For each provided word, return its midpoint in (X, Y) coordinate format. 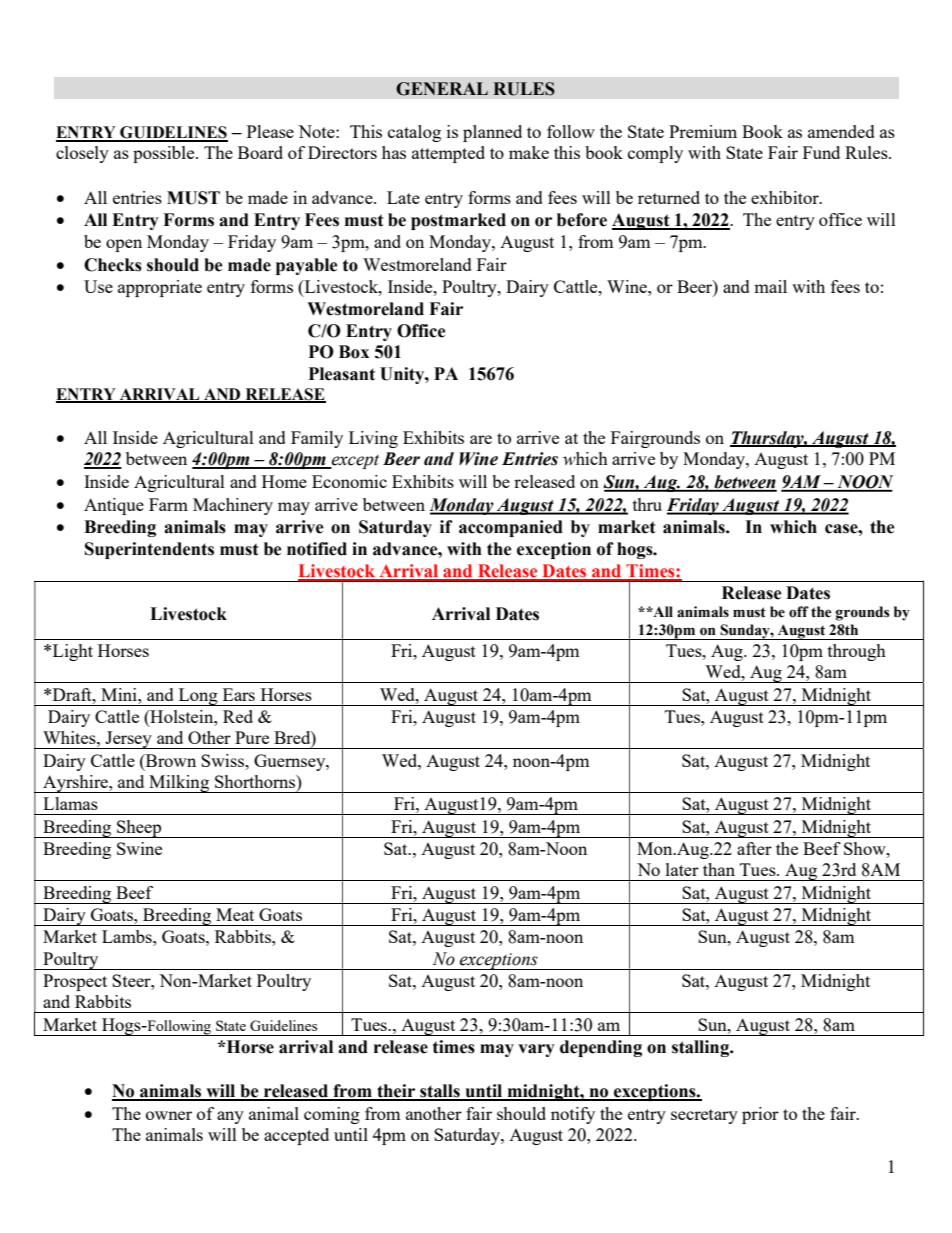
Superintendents (149, 550)
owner (169, 1115)
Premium (703, 131)
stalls (440, 1092)
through (857, 652)
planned (492, 133)
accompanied (511, 528)
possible (165, 154)
